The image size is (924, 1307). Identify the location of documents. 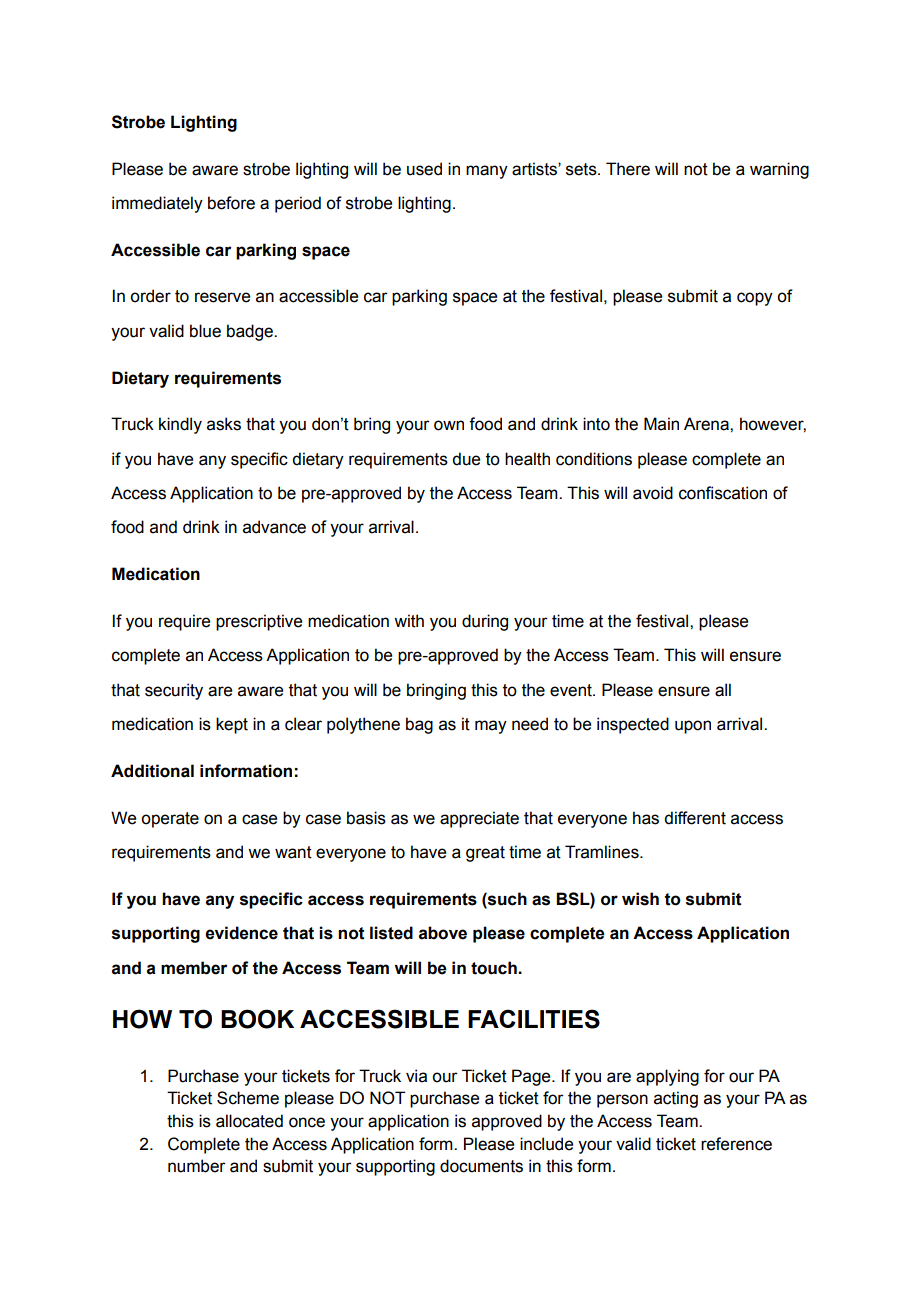
(481, 1166).
